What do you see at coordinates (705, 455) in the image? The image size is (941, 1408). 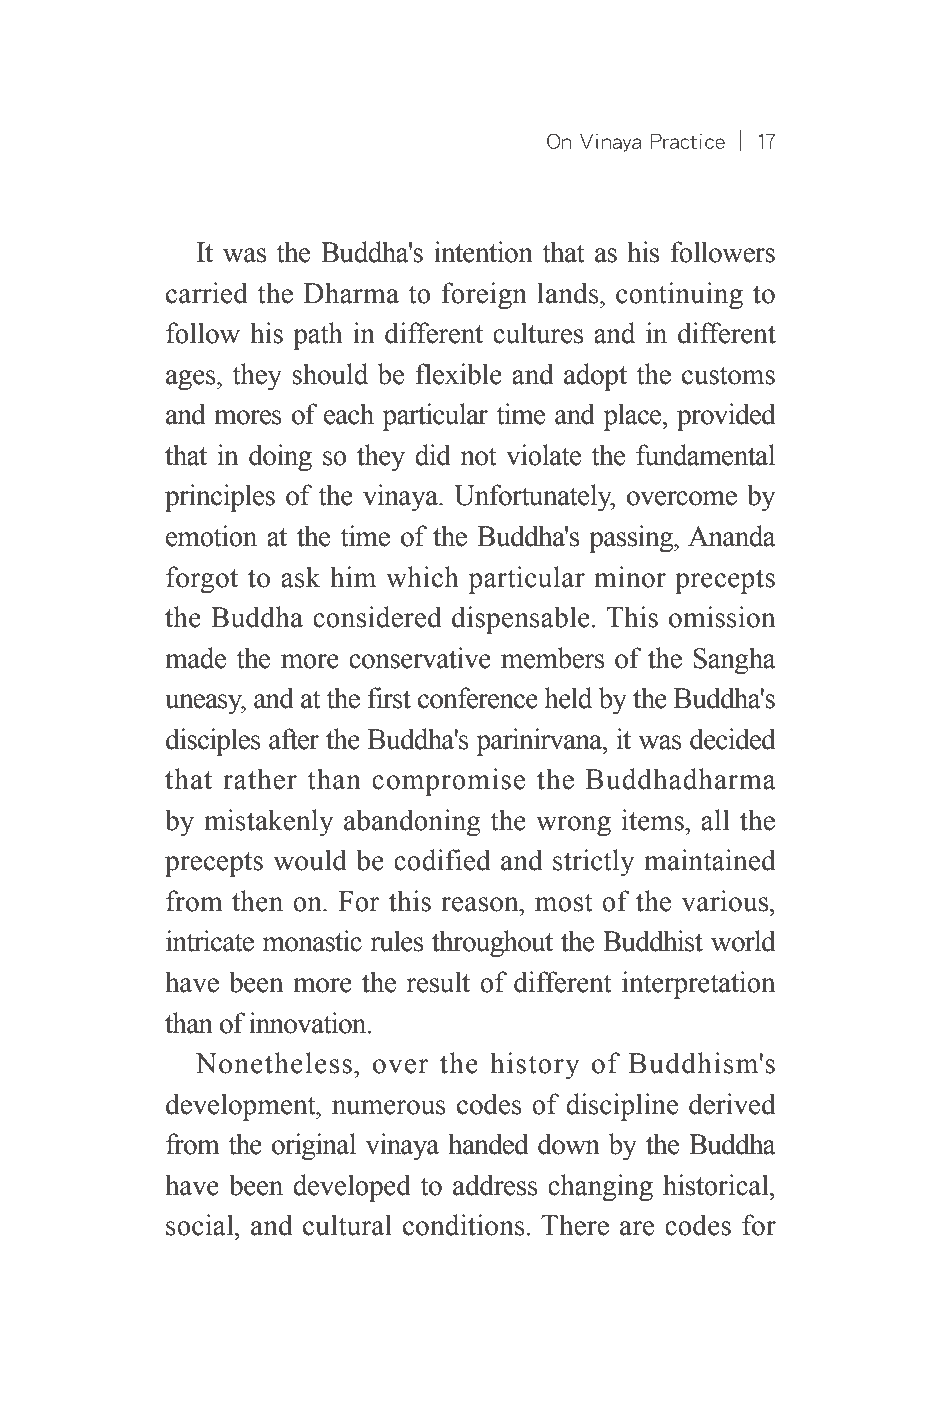 I see `fundamental` at bounding box center [705, 455].
